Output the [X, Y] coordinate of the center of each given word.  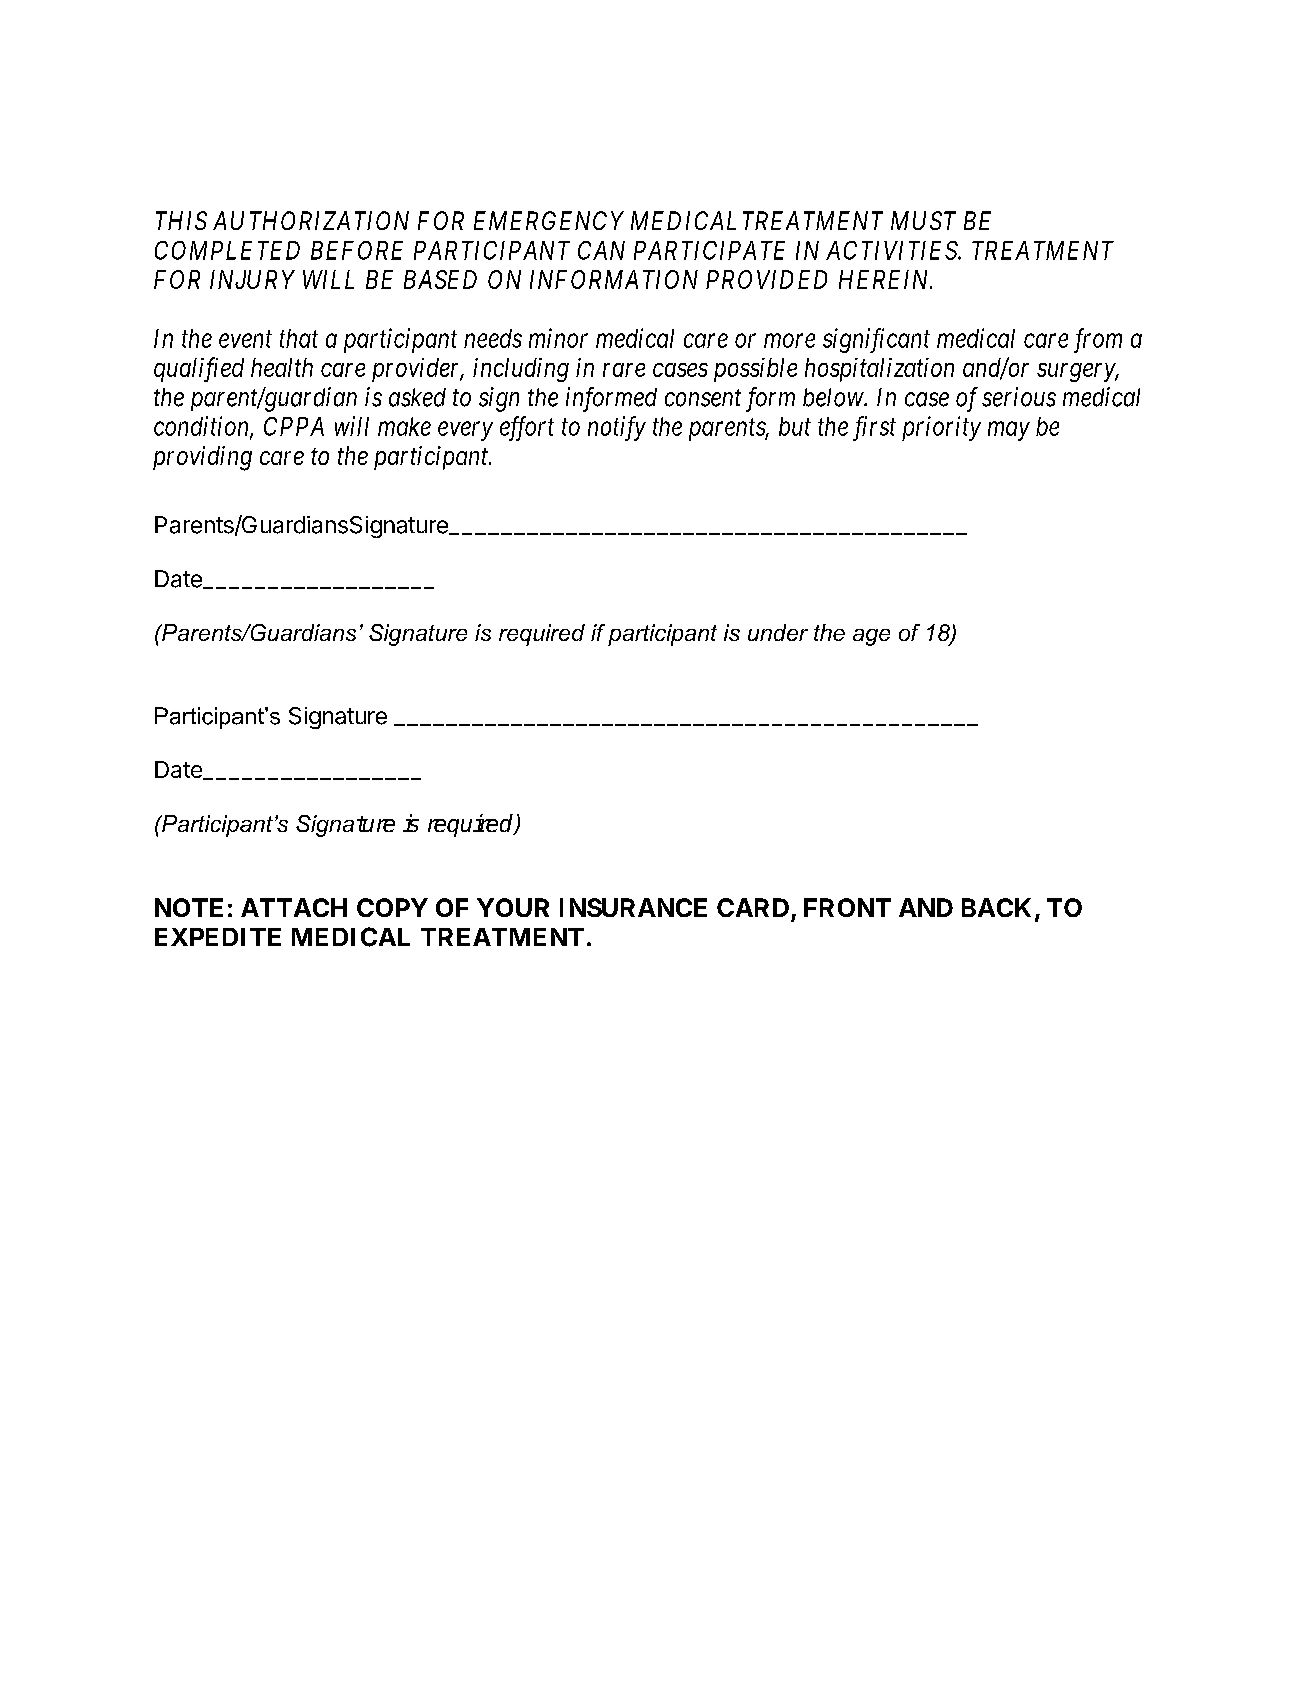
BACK [999, 909]
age [871, 637]
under [778, 632]
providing [202, 458]
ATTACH [294, 907]
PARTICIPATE [709, 250]
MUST [923, 220]
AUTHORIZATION [311, 220]
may [1009, 431]
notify [617, 428]
